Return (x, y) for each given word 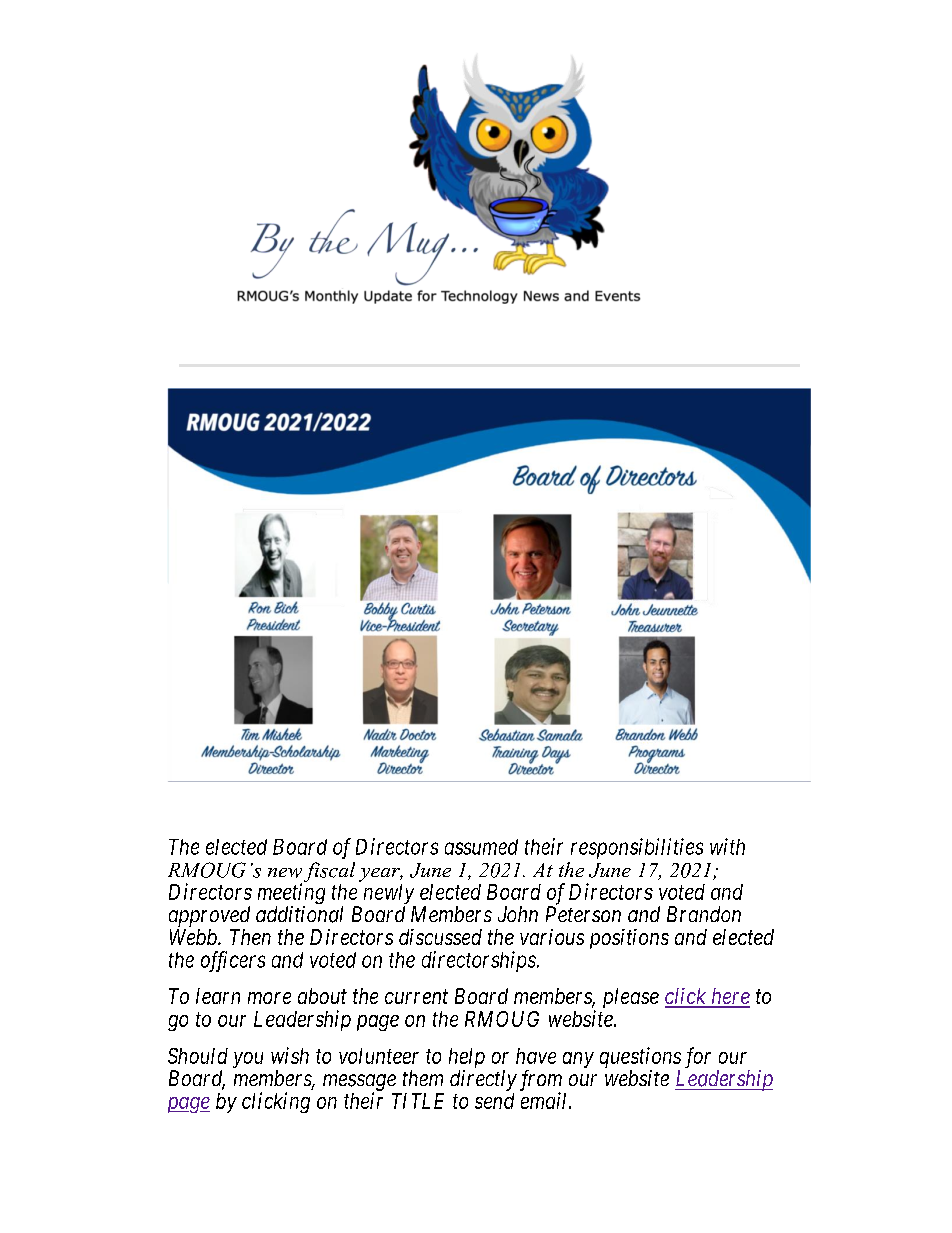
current (416, 997)
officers (233, 961)
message (359, 1083)
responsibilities (637, 848)
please (631, 998)
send (494, 1101)
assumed (481, 847)
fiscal (329, 872)
